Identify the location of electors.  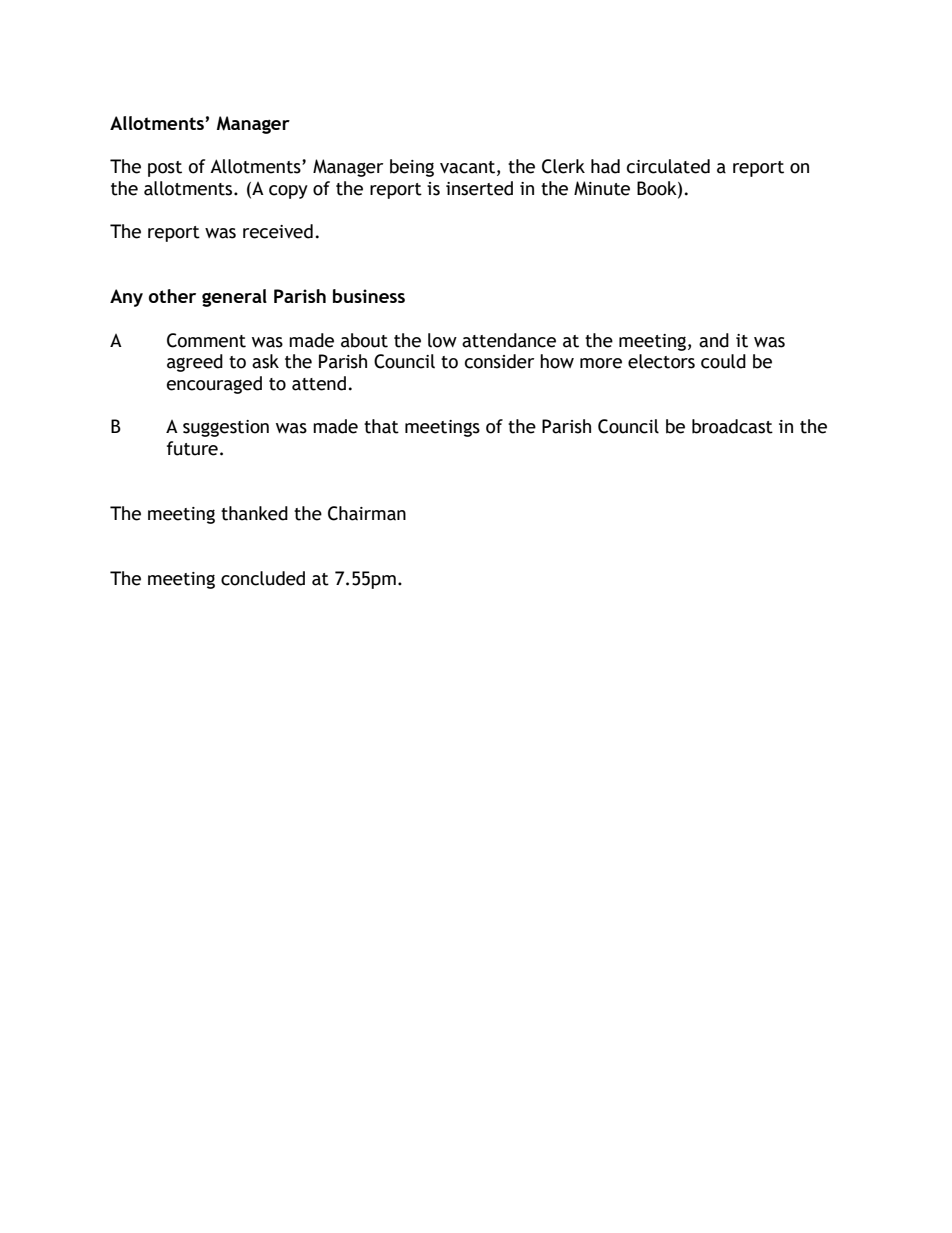
(661, 361).
